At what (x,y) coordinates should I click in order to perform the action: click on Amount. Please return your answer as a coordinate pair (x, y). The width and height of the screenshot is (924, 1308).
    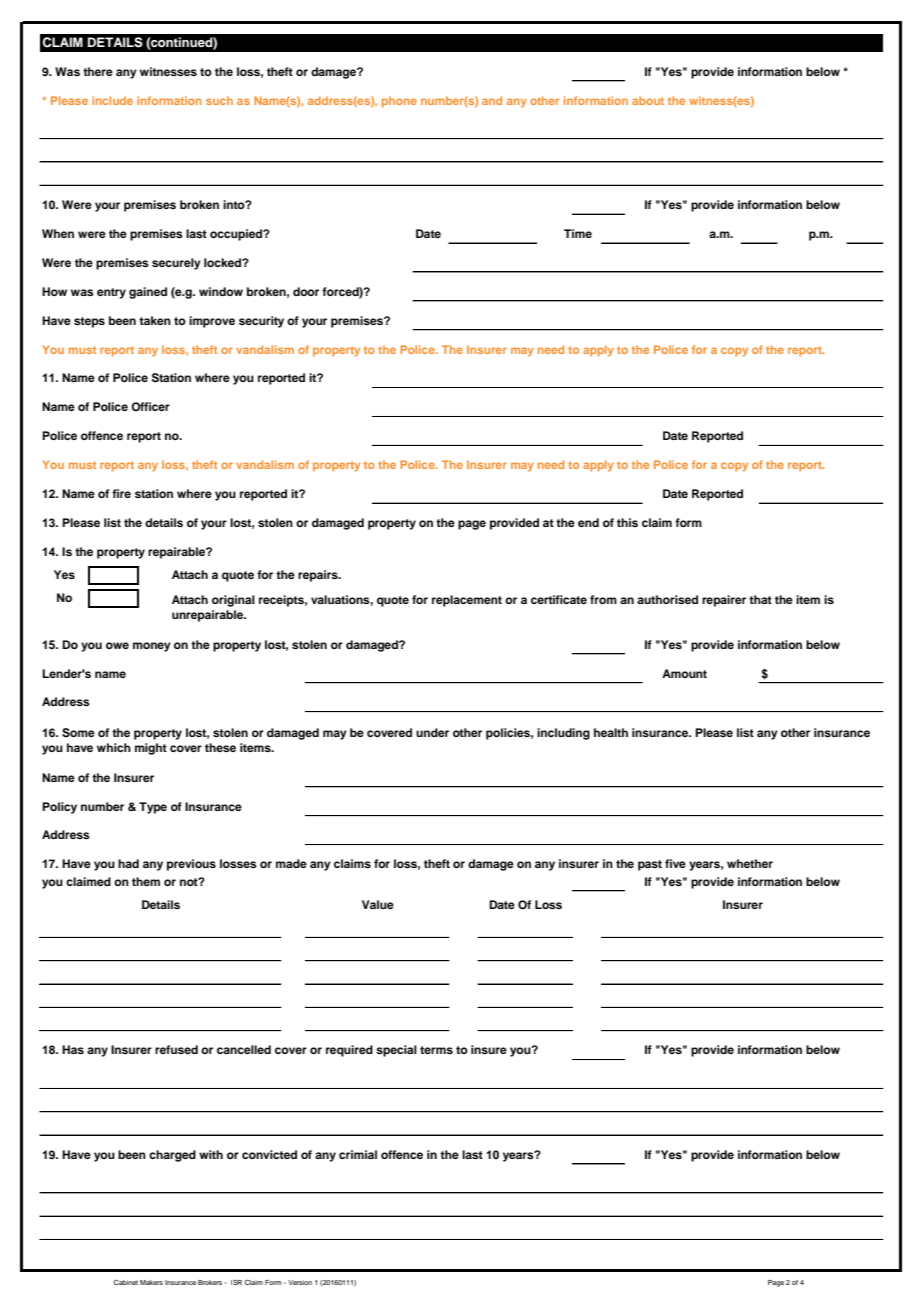
    Looking at the image, I should click on (684, 673).
